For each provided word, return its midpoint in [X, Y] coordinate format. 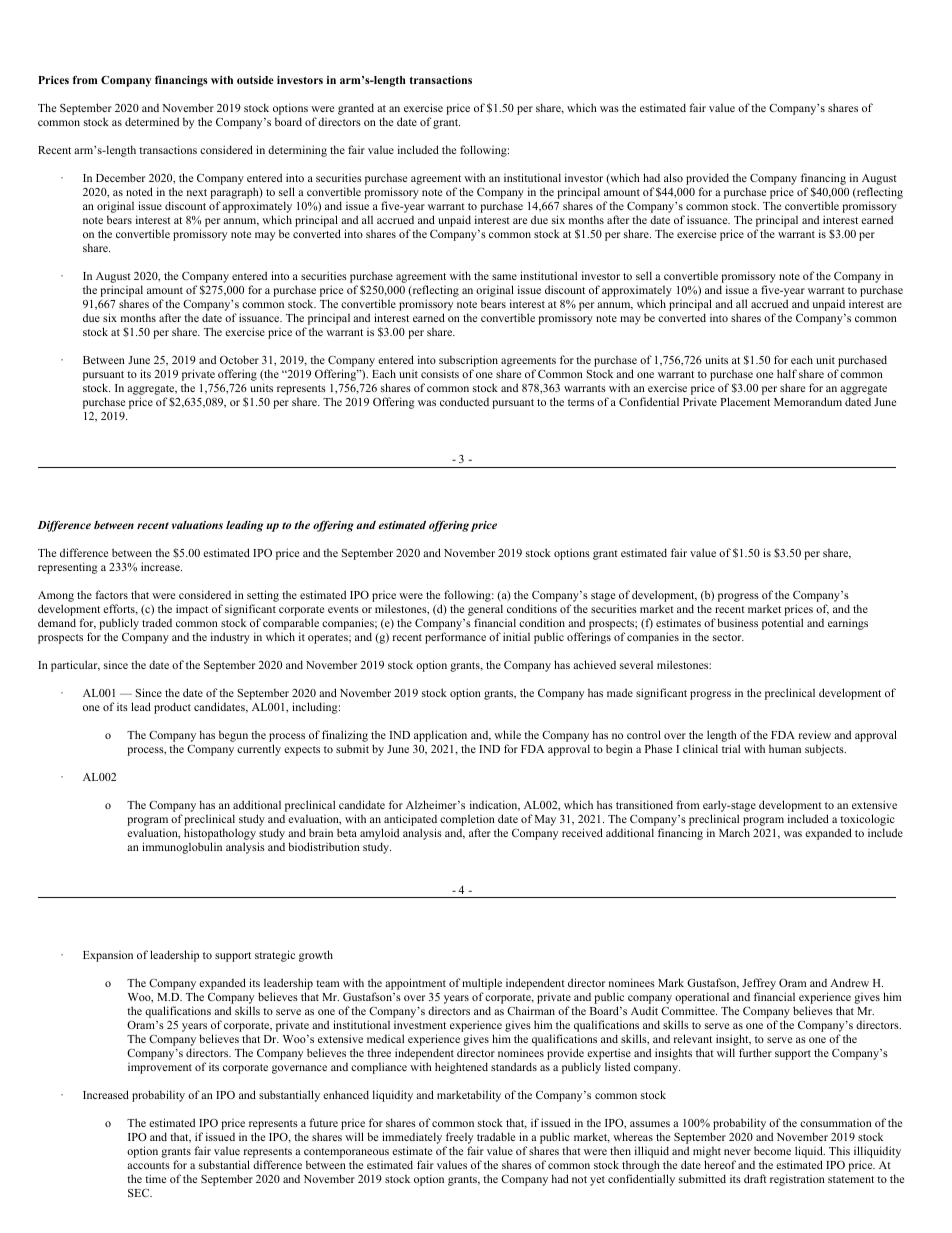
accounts [148, 1165]
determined [152, 121]
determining [297, 151]
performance [455, 638]
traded [157, 622]
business [737, 622]
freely [459, 1139]
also [673, 177]
